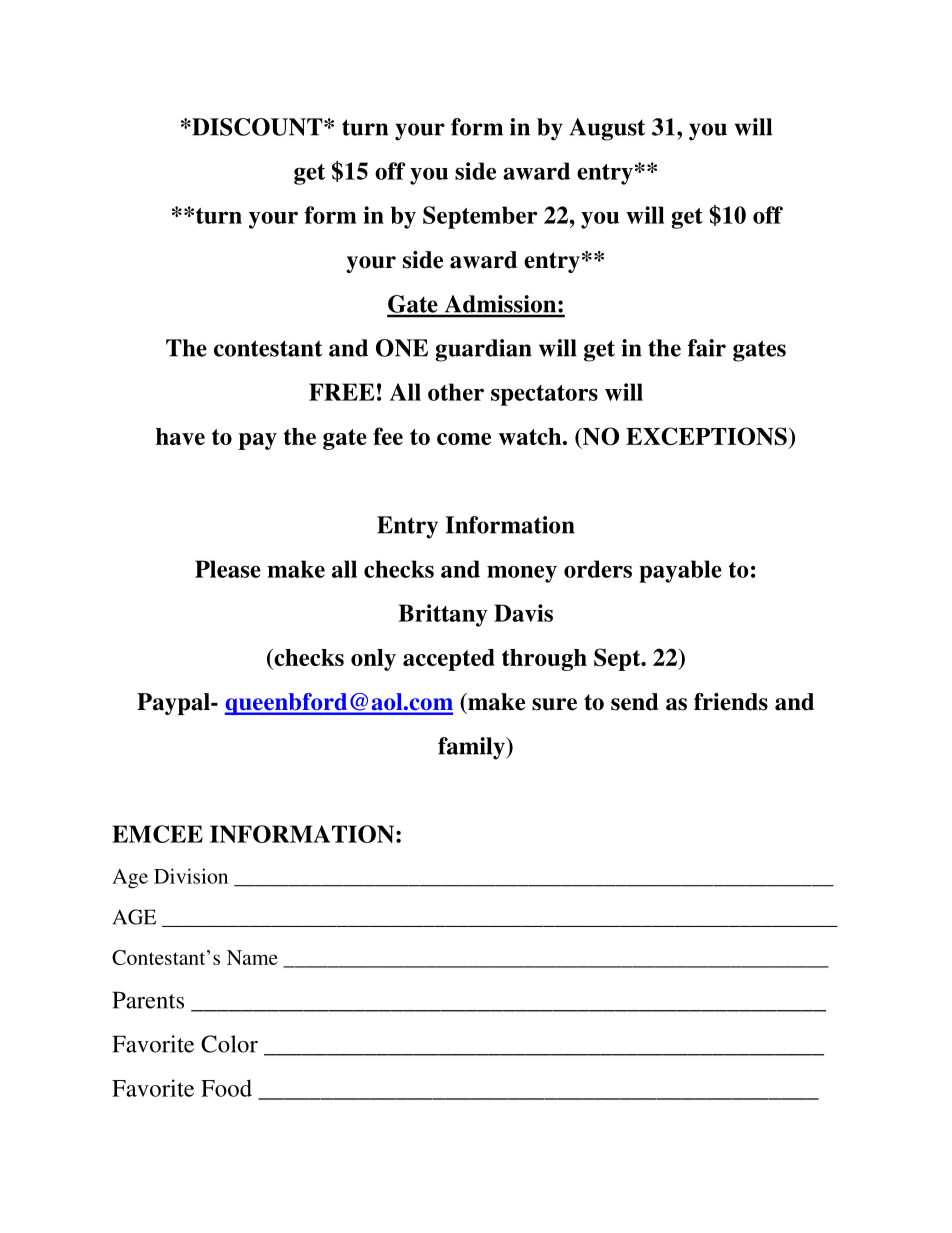 The width and height of the screenshot is (952, 1233). What do you see at coordinates (707, 348) in the screenshot?
I see `fair` at bounding box center [707, 348].
